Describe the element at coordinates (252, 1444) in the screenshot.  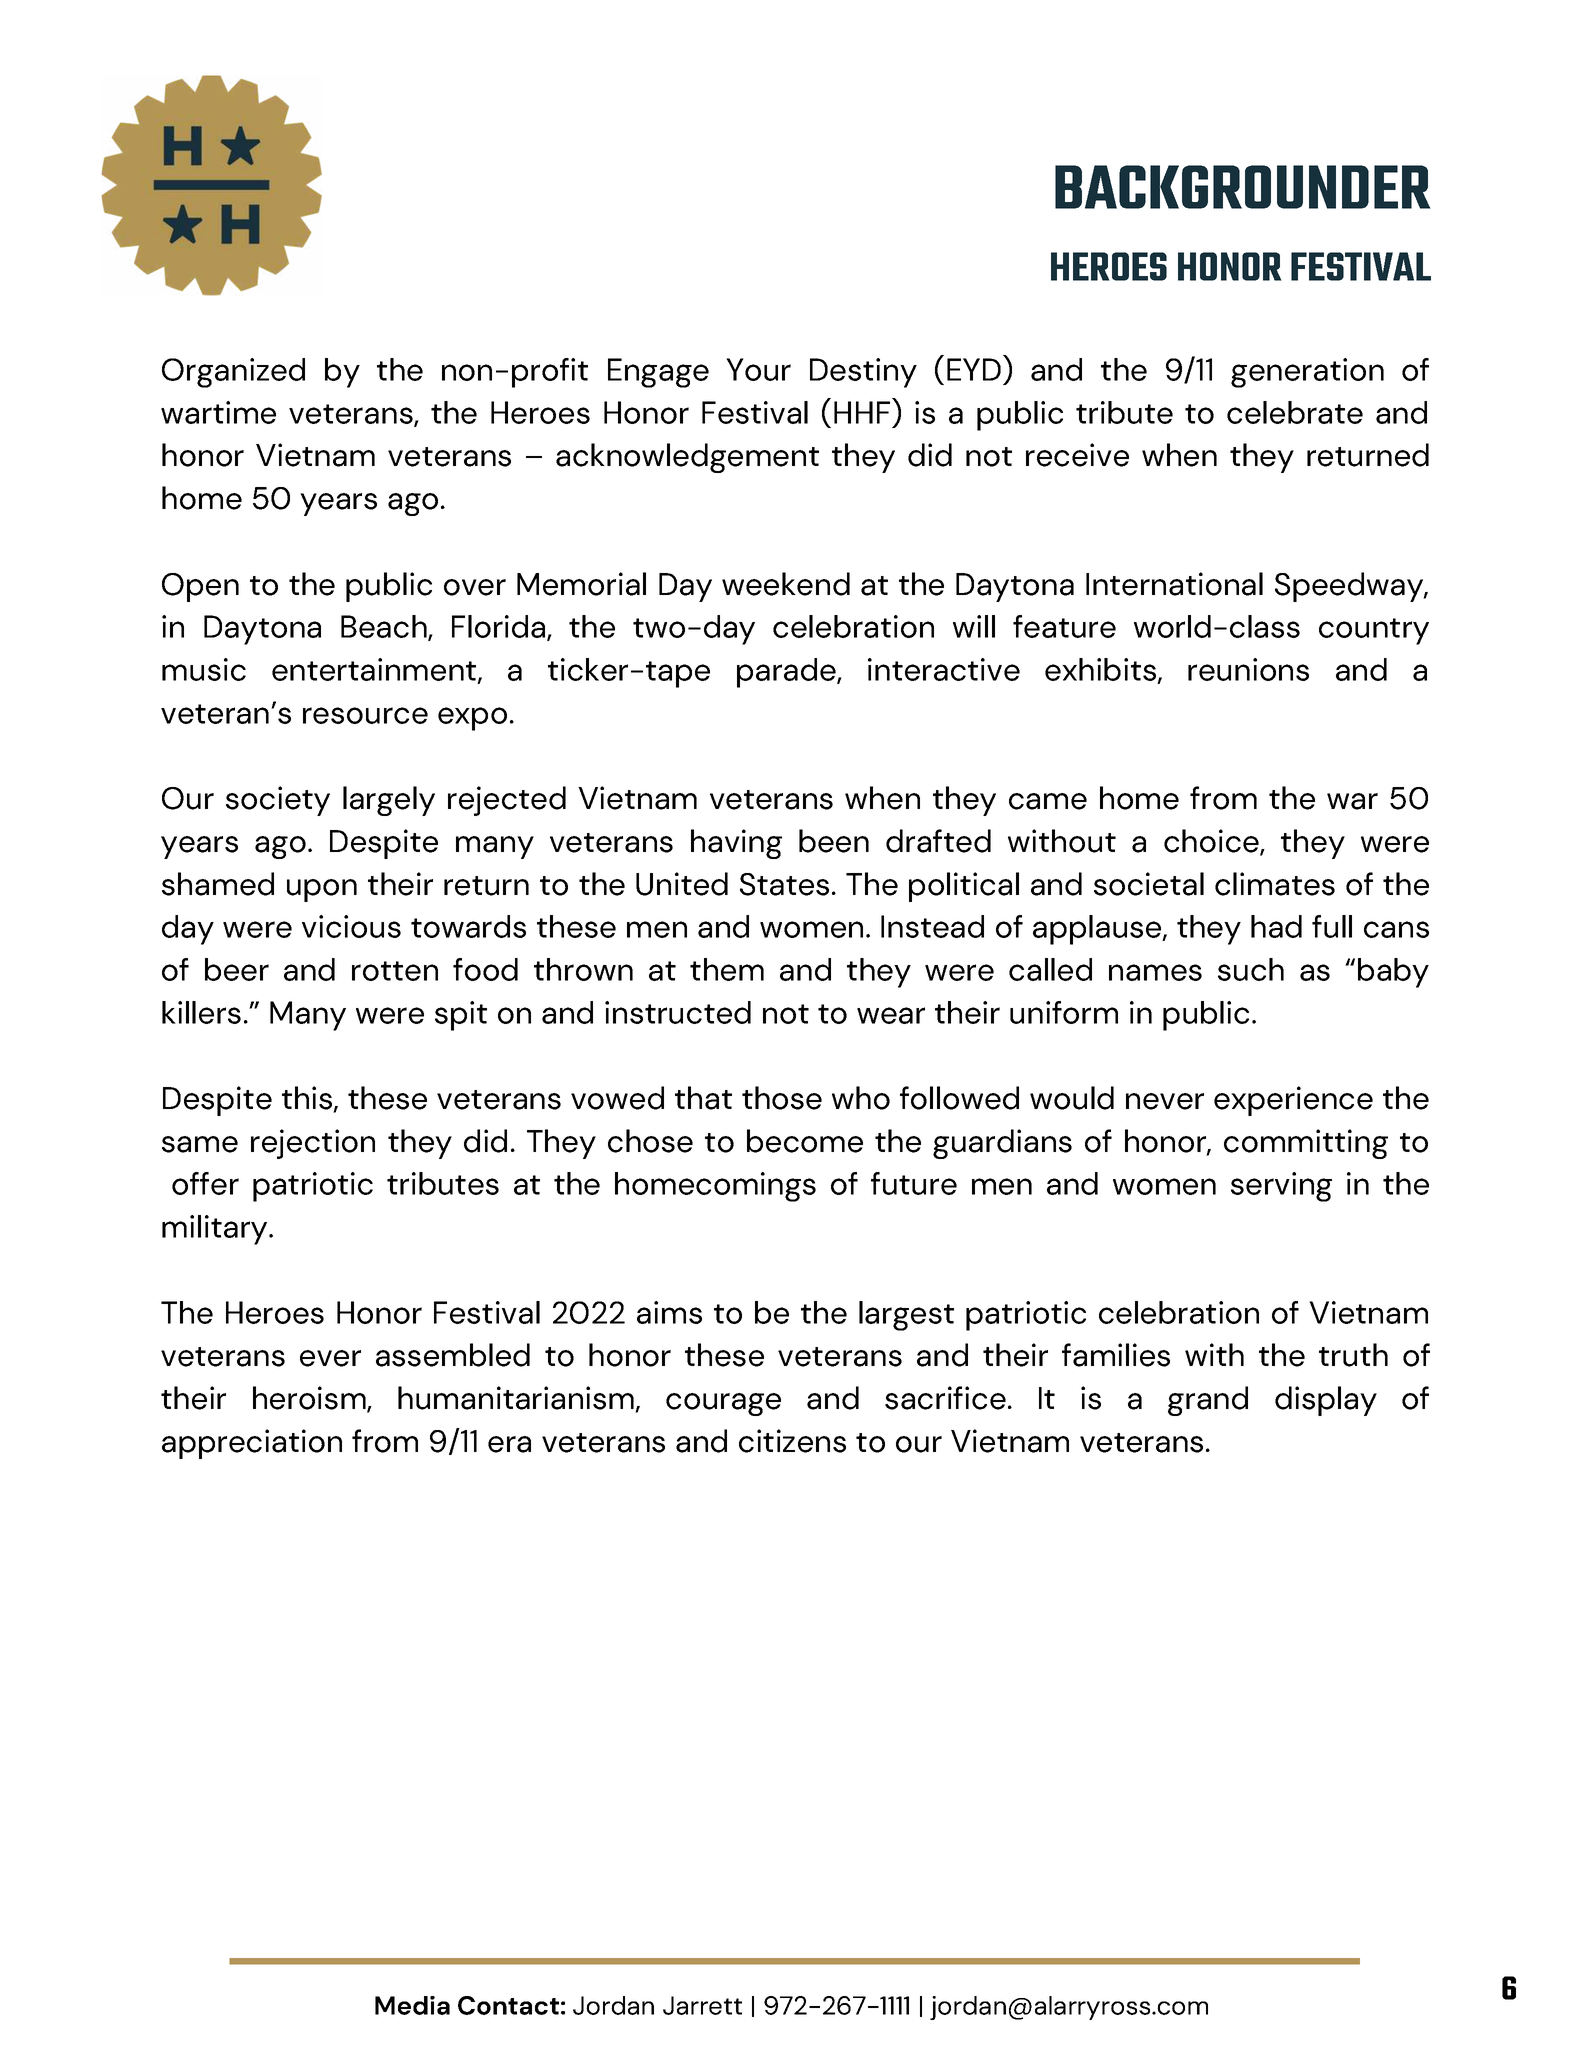
I see `appreciation` at that location.
